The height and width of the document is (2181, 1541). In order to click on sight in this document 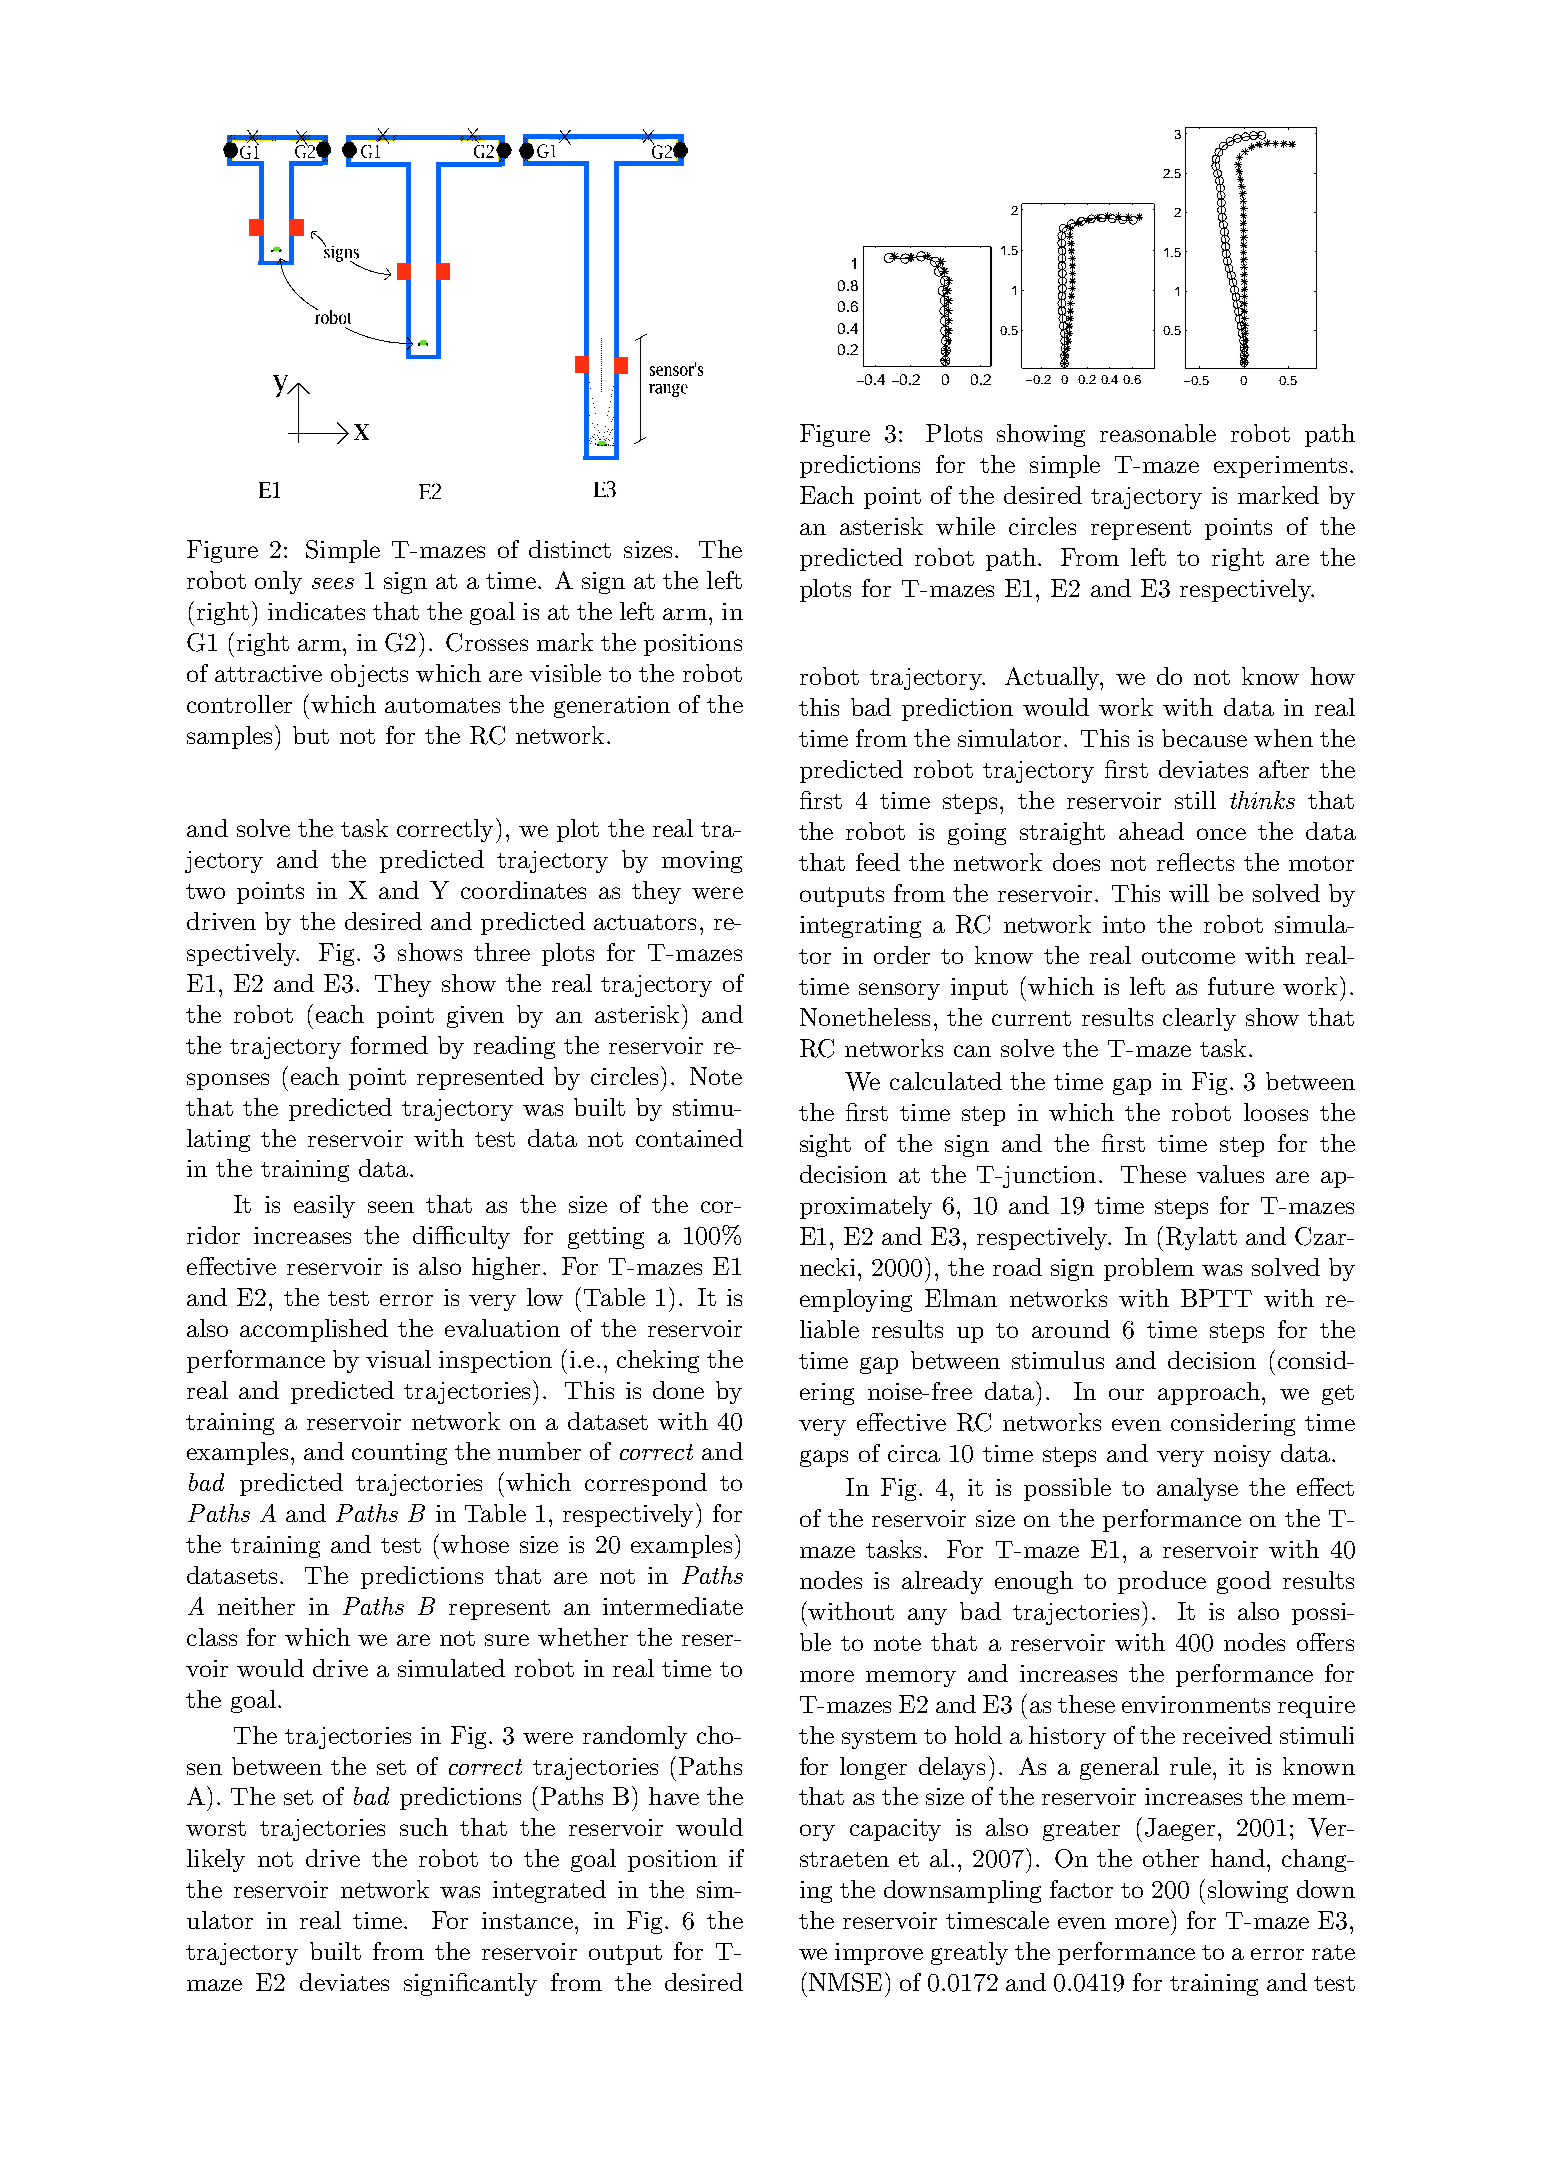, I will do `click(825, 1145)`.
